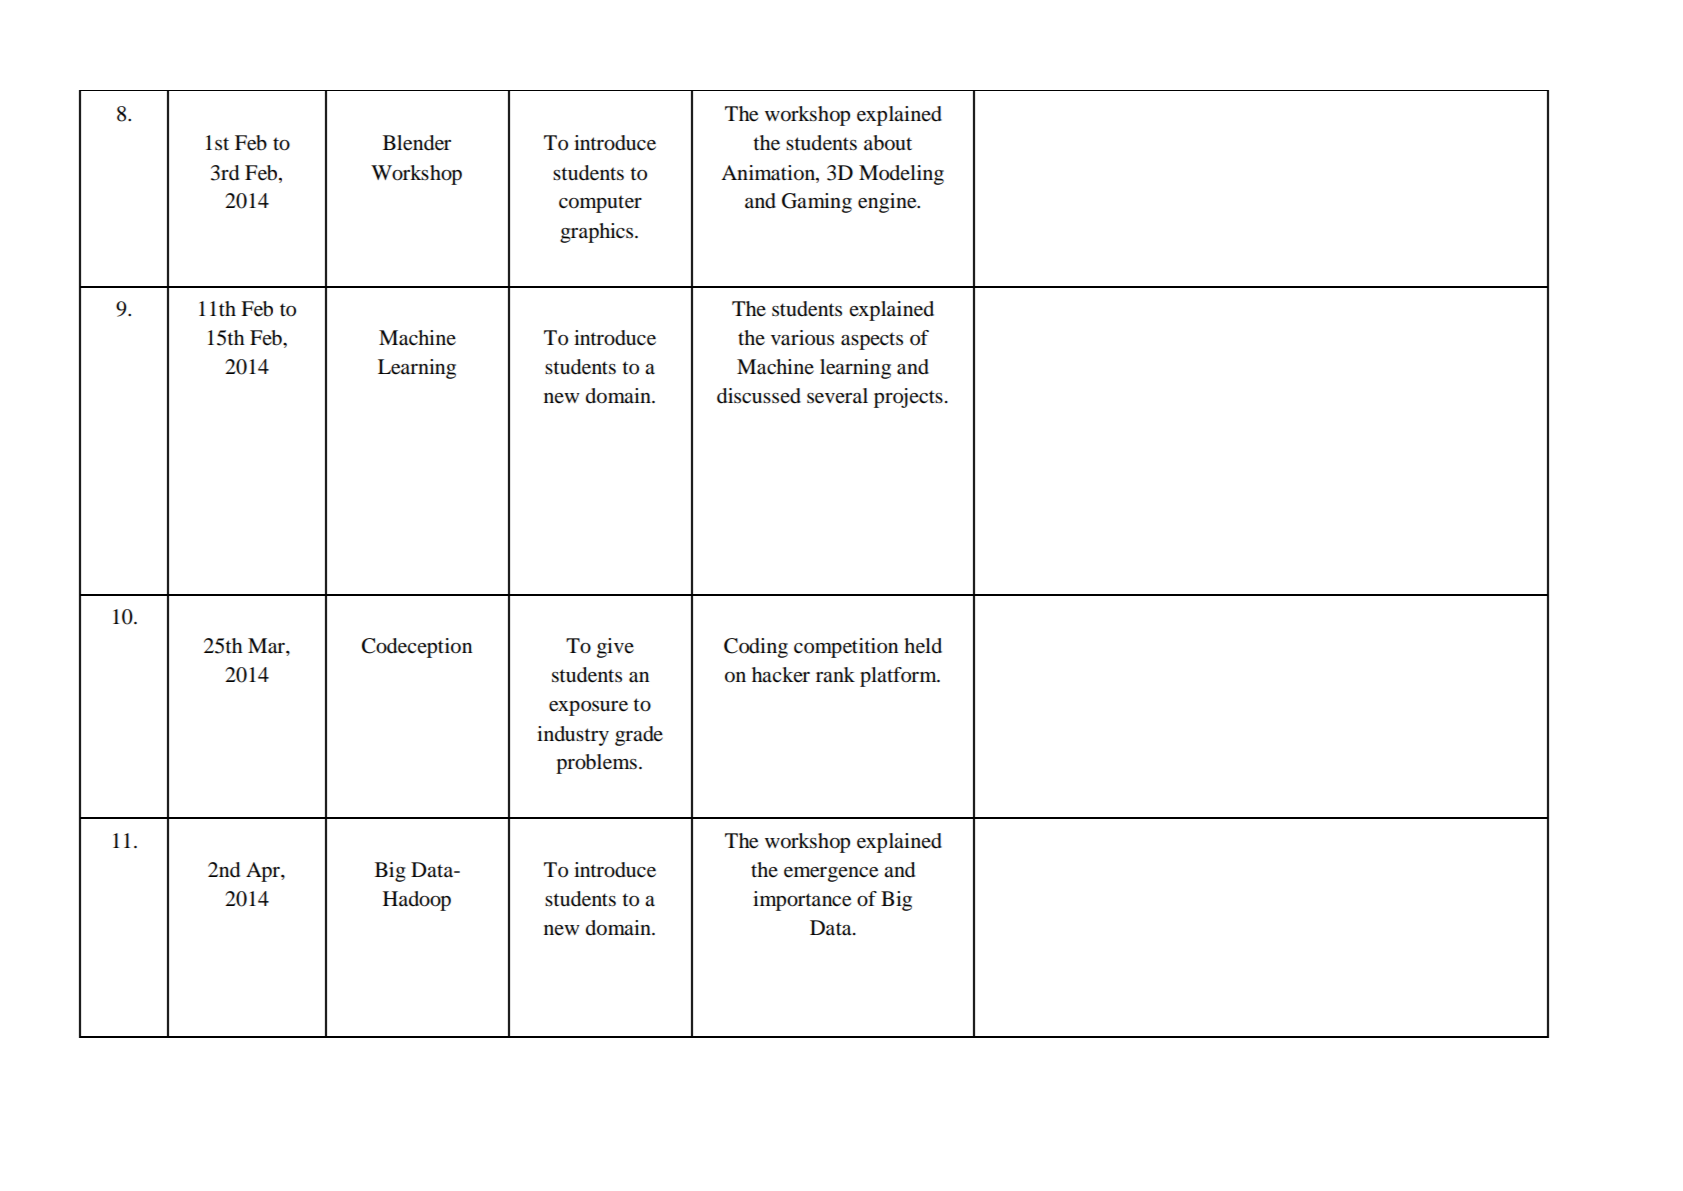 This screenshot has width=1683, height=1191. Describe the element at coordinates (264, 872) in the screenshot. I see `Apr` at that location.
